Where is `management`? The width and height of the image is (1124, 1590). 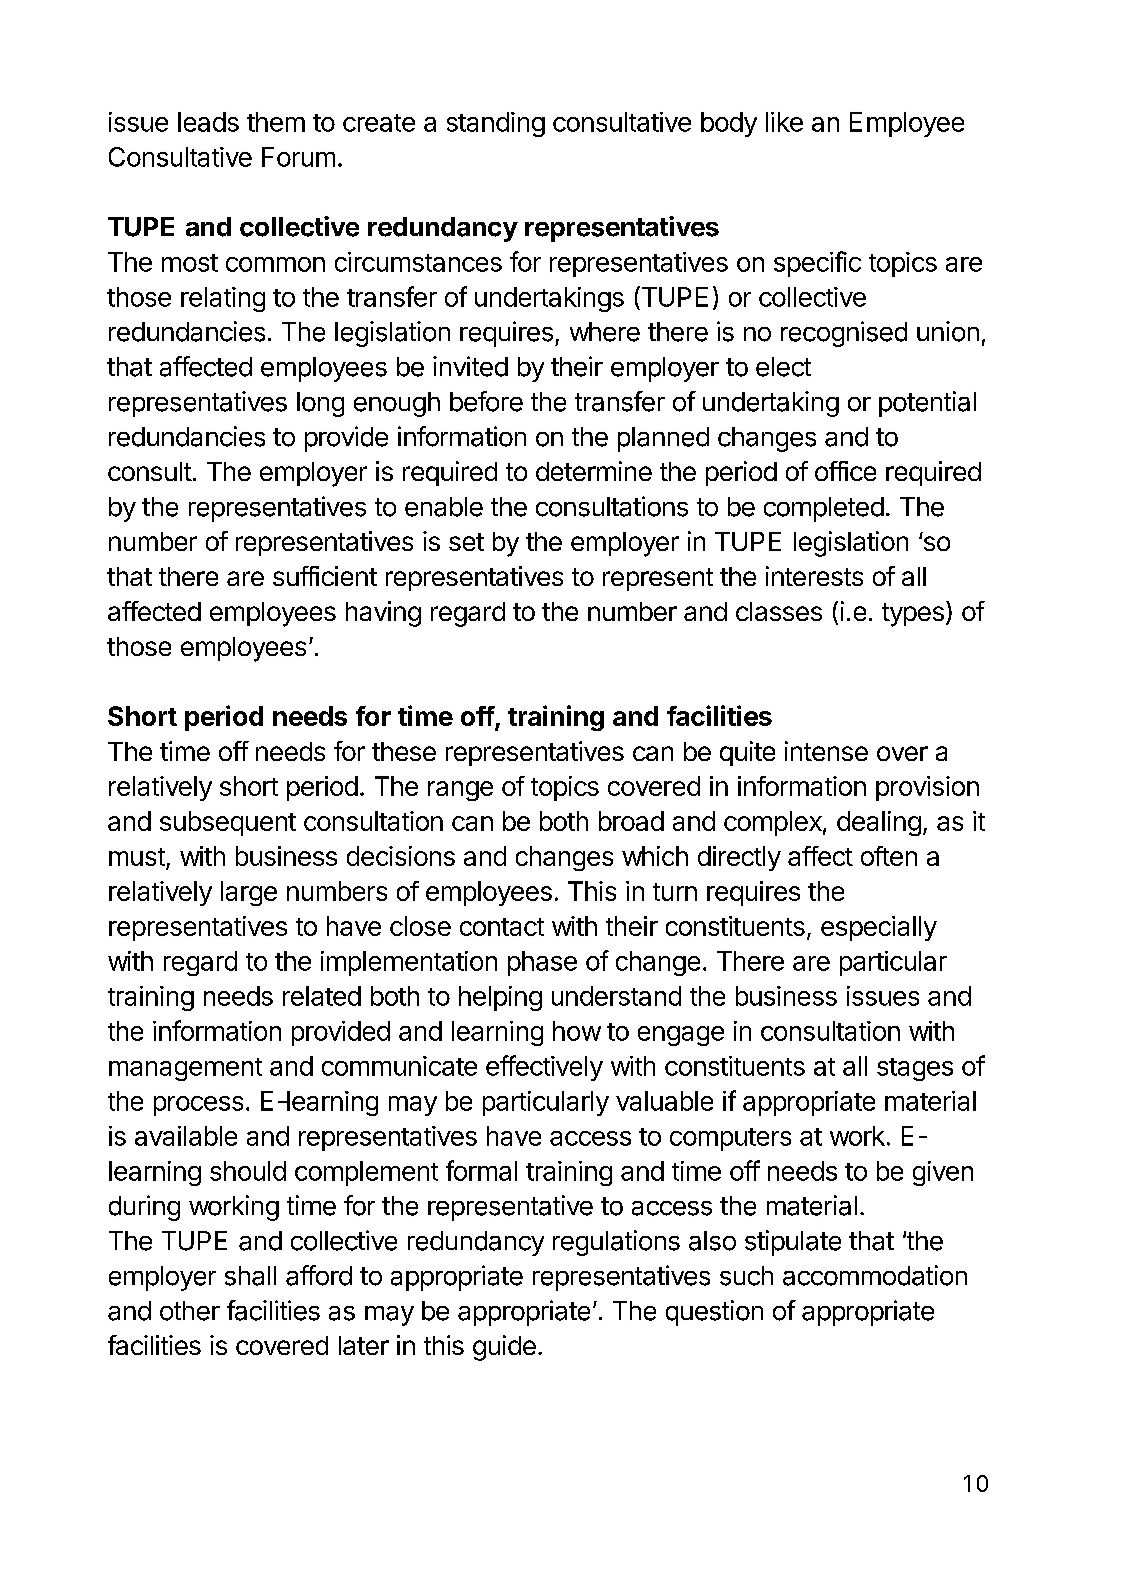
management is located at coordinates (185, 1069).
